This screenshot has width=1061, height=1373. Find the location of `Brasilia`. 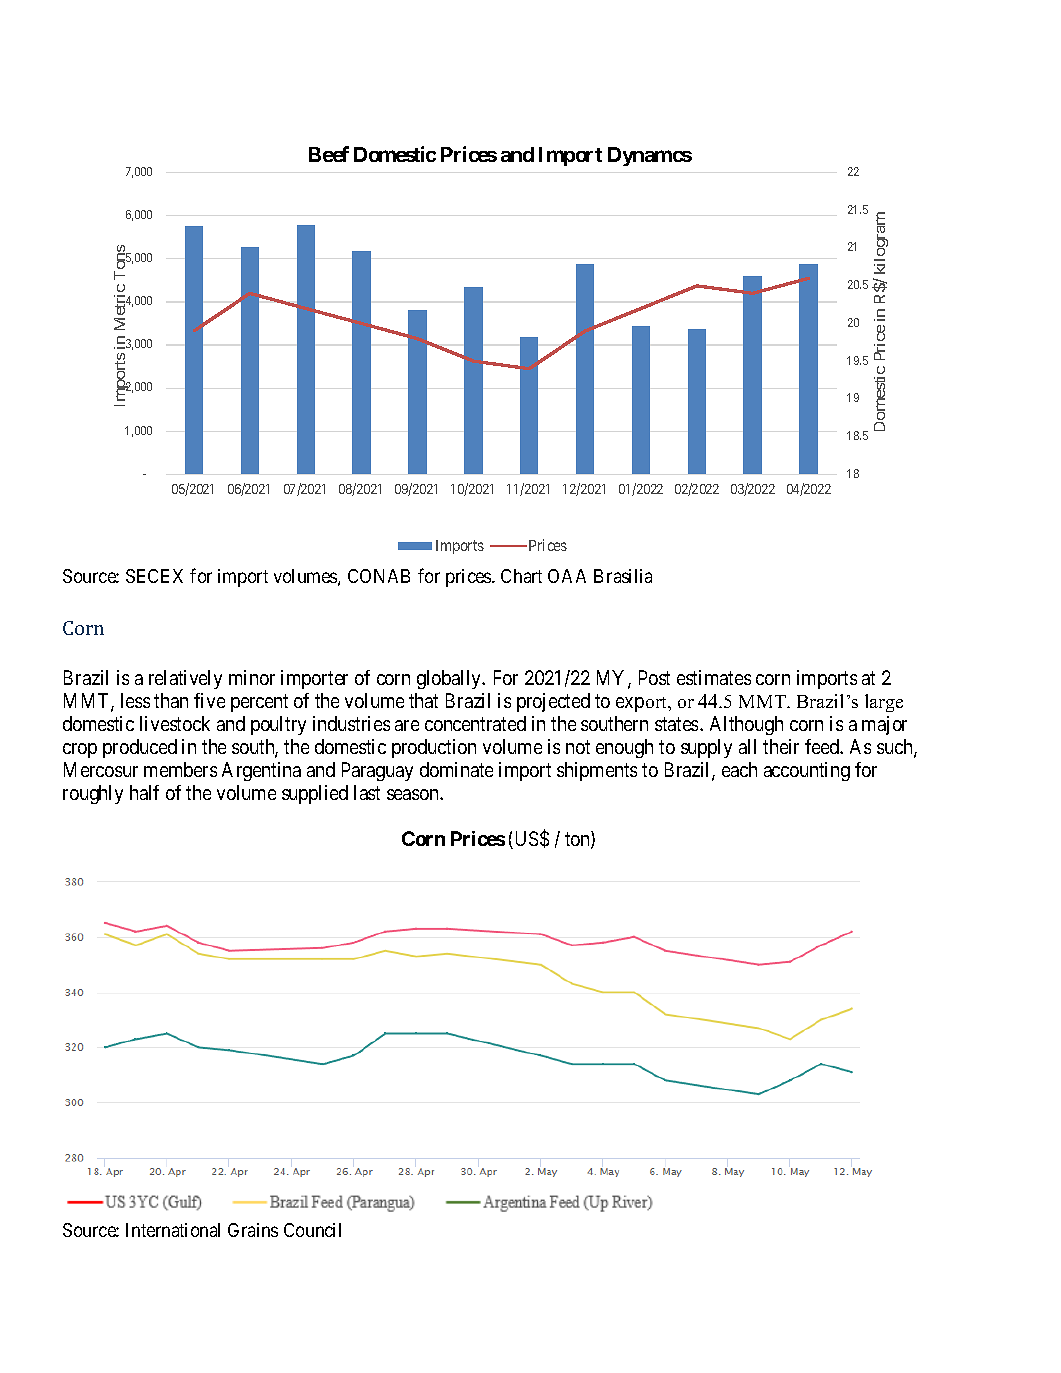

Brasilia is located at coordinates (623, 576).
